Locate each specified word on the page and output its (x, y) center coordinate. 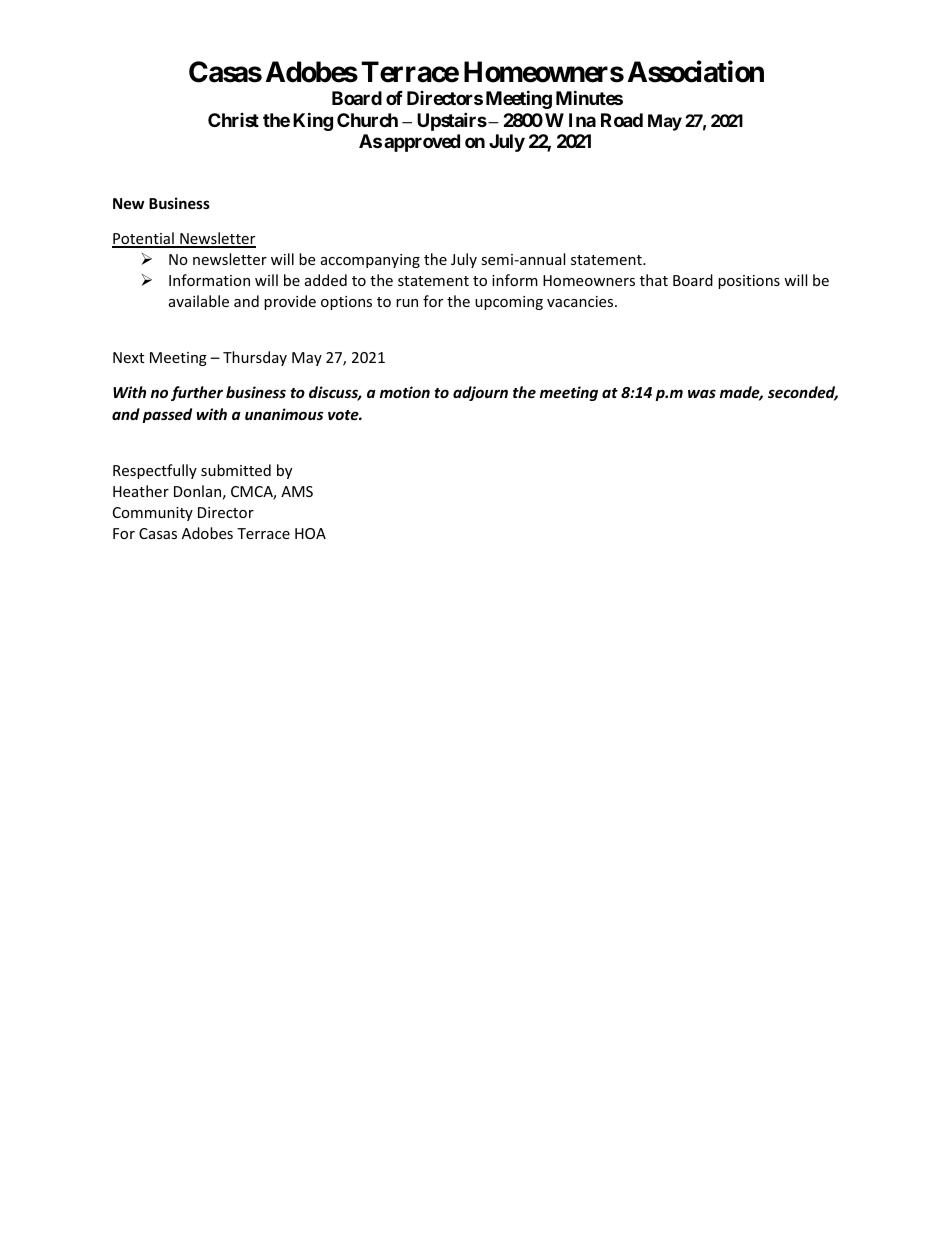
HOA (310, 533)
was (702, 393)
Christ (233, 120)
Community (153, 514)
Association (696, 71)
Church (367, 120)
